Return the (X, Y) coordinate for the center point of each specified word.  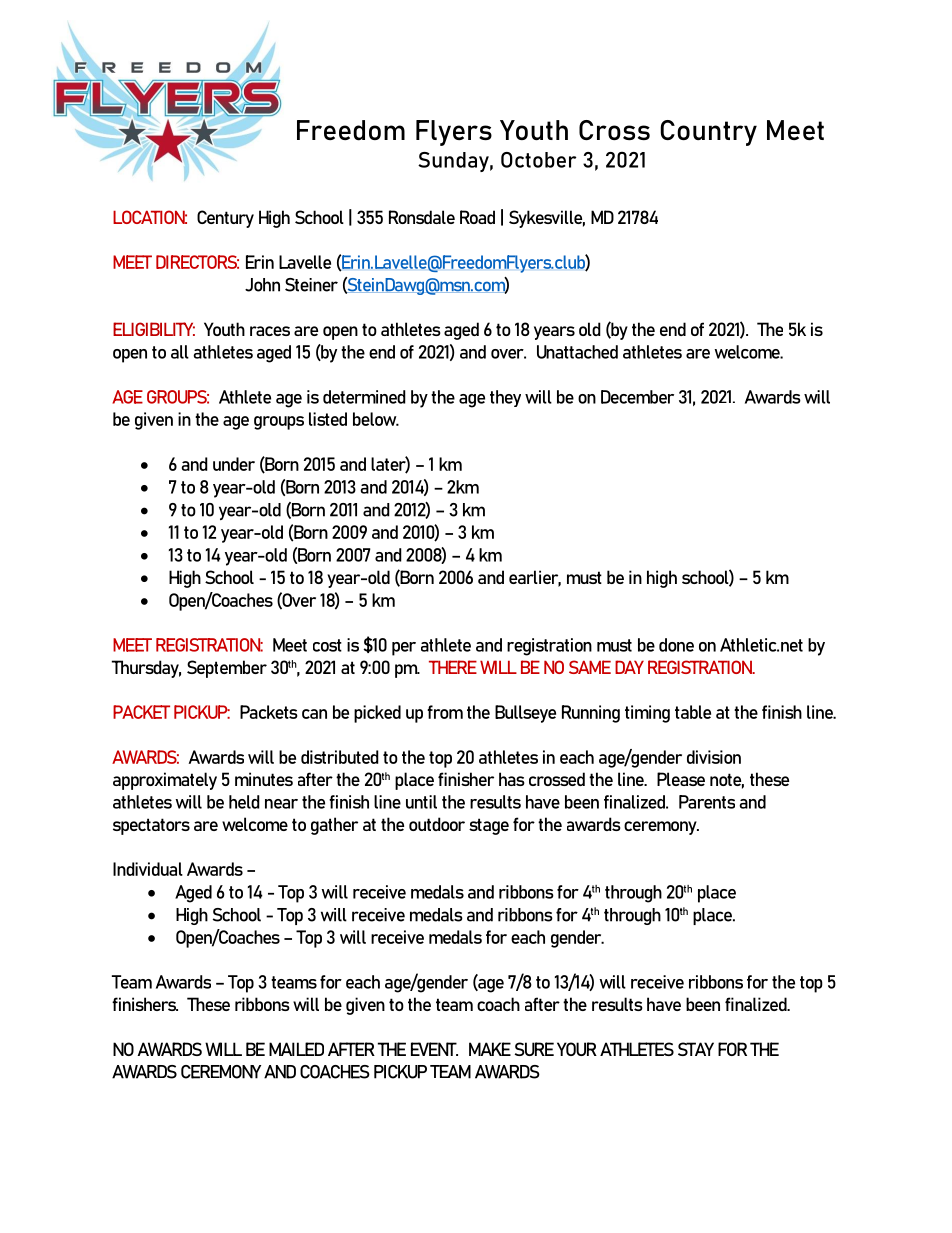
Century (225, 219)
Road (477, 217)
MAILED (296, 1049)
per (404, 649)
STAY (696, 1049)
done (676, 645)
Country (708, 133)
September (227, 669)
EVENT (434, 1049)
